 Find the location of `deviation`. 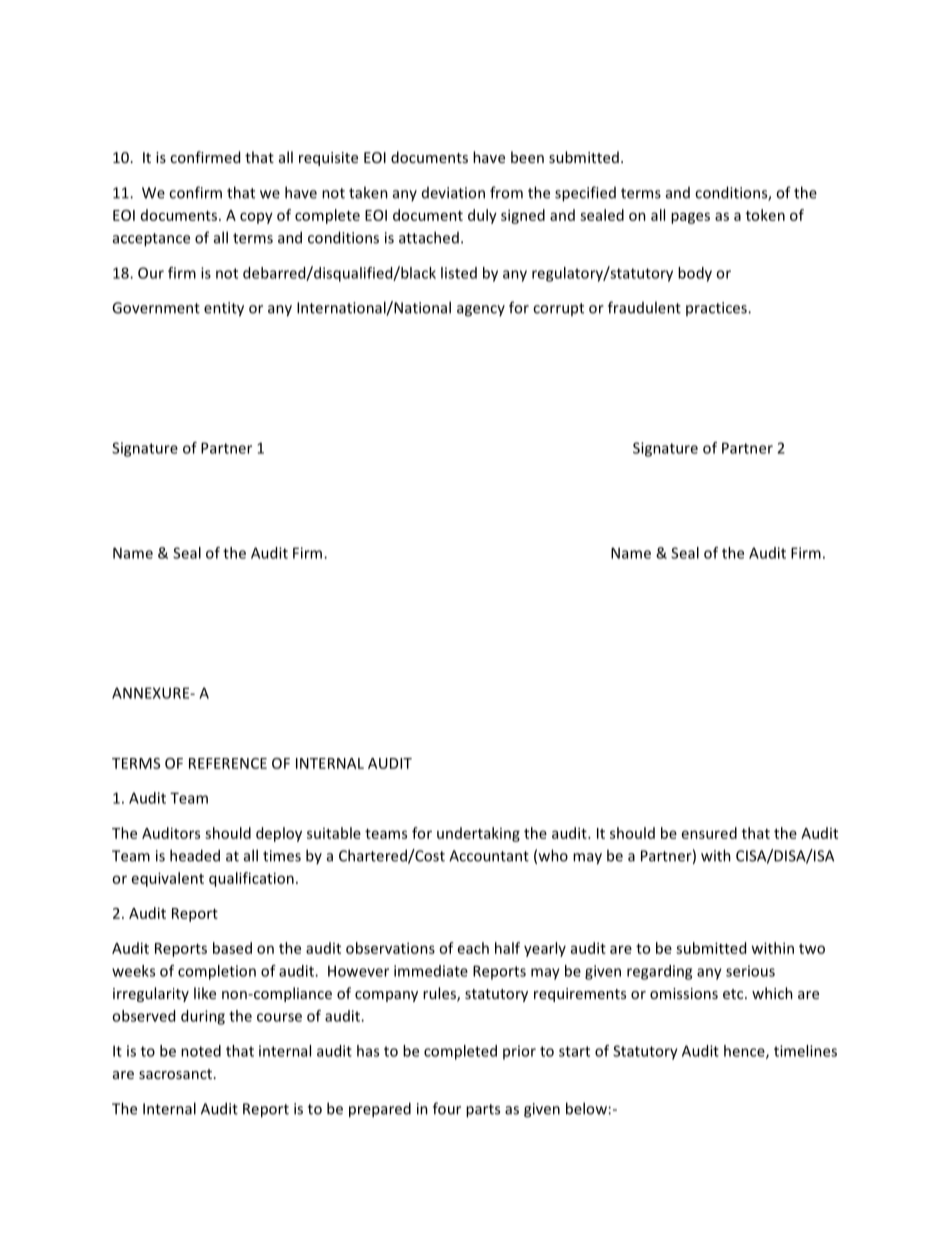

deviation is located at coordinates (453, 193).
